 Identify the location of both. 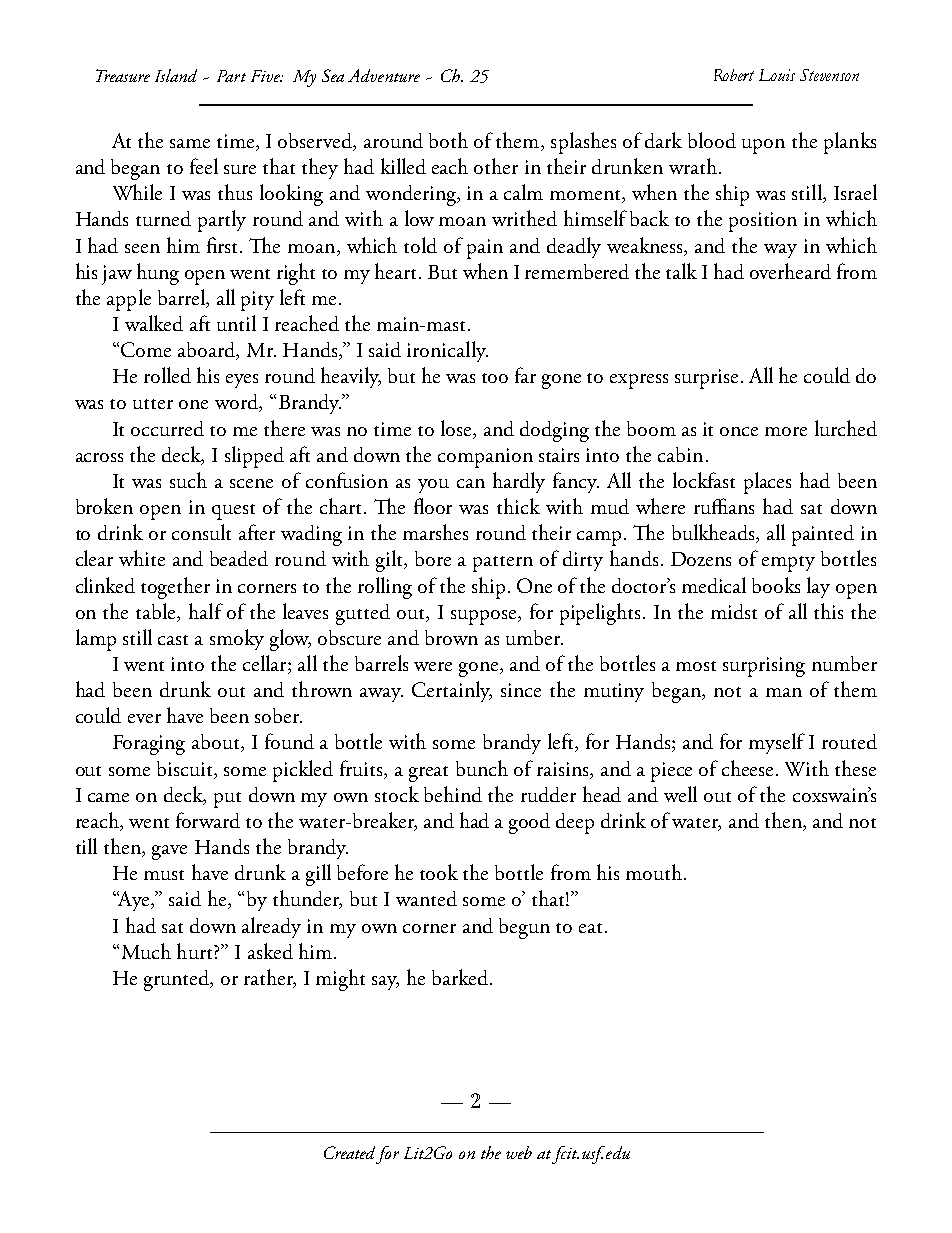
(448, 140).
